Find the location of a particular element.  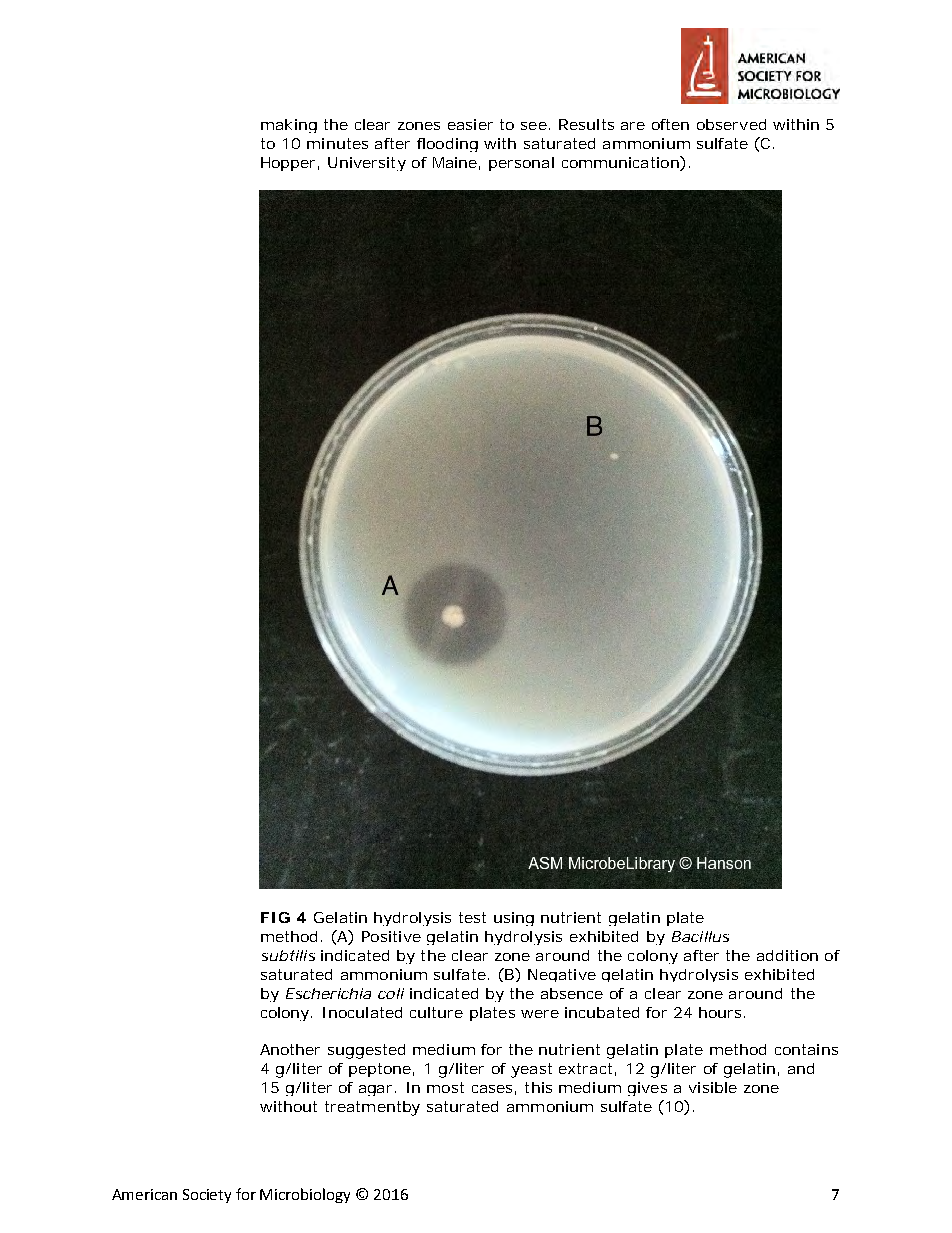

making is located at coordinates (289, 126).
